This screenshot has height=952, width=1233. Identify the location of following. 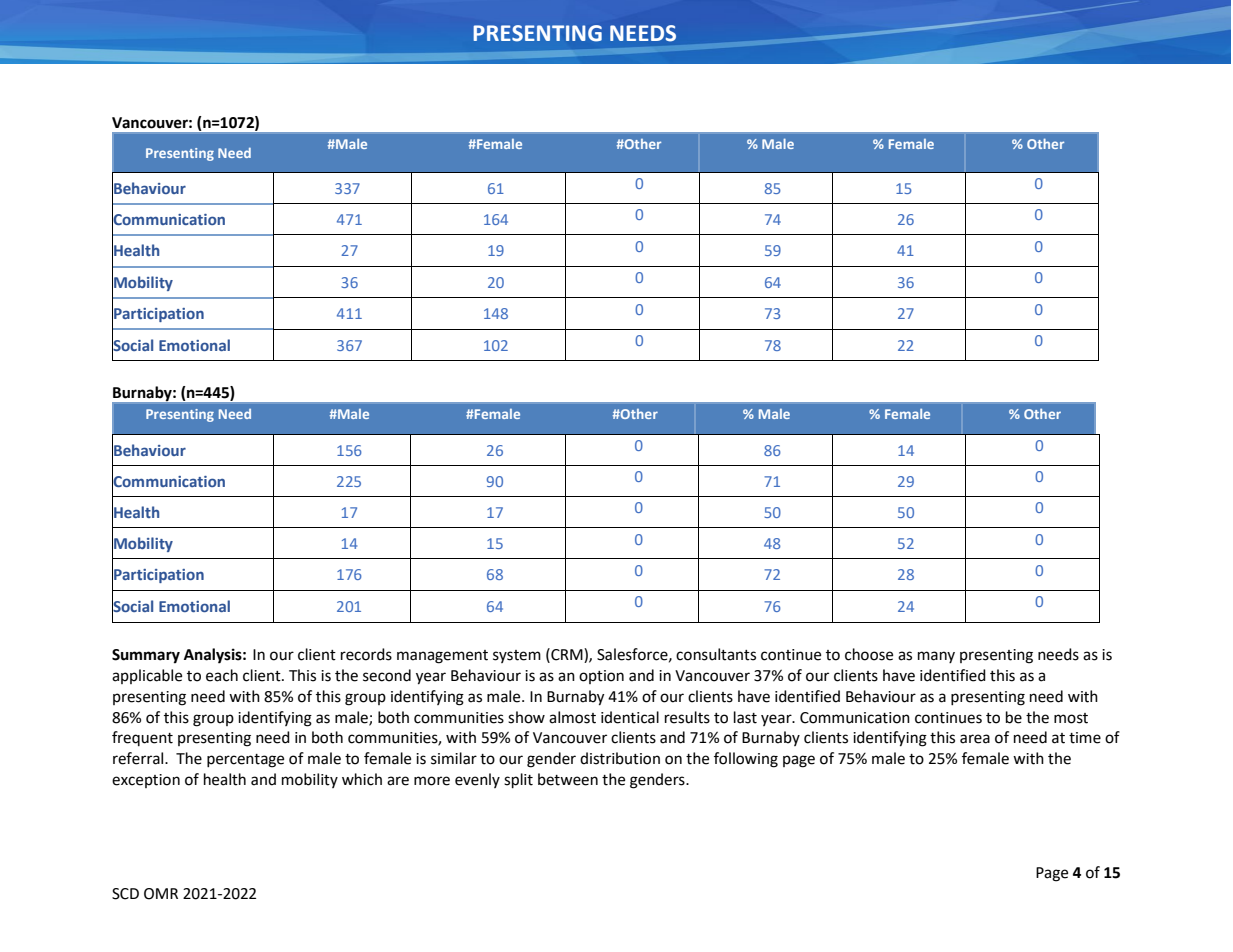
(746, 760).
